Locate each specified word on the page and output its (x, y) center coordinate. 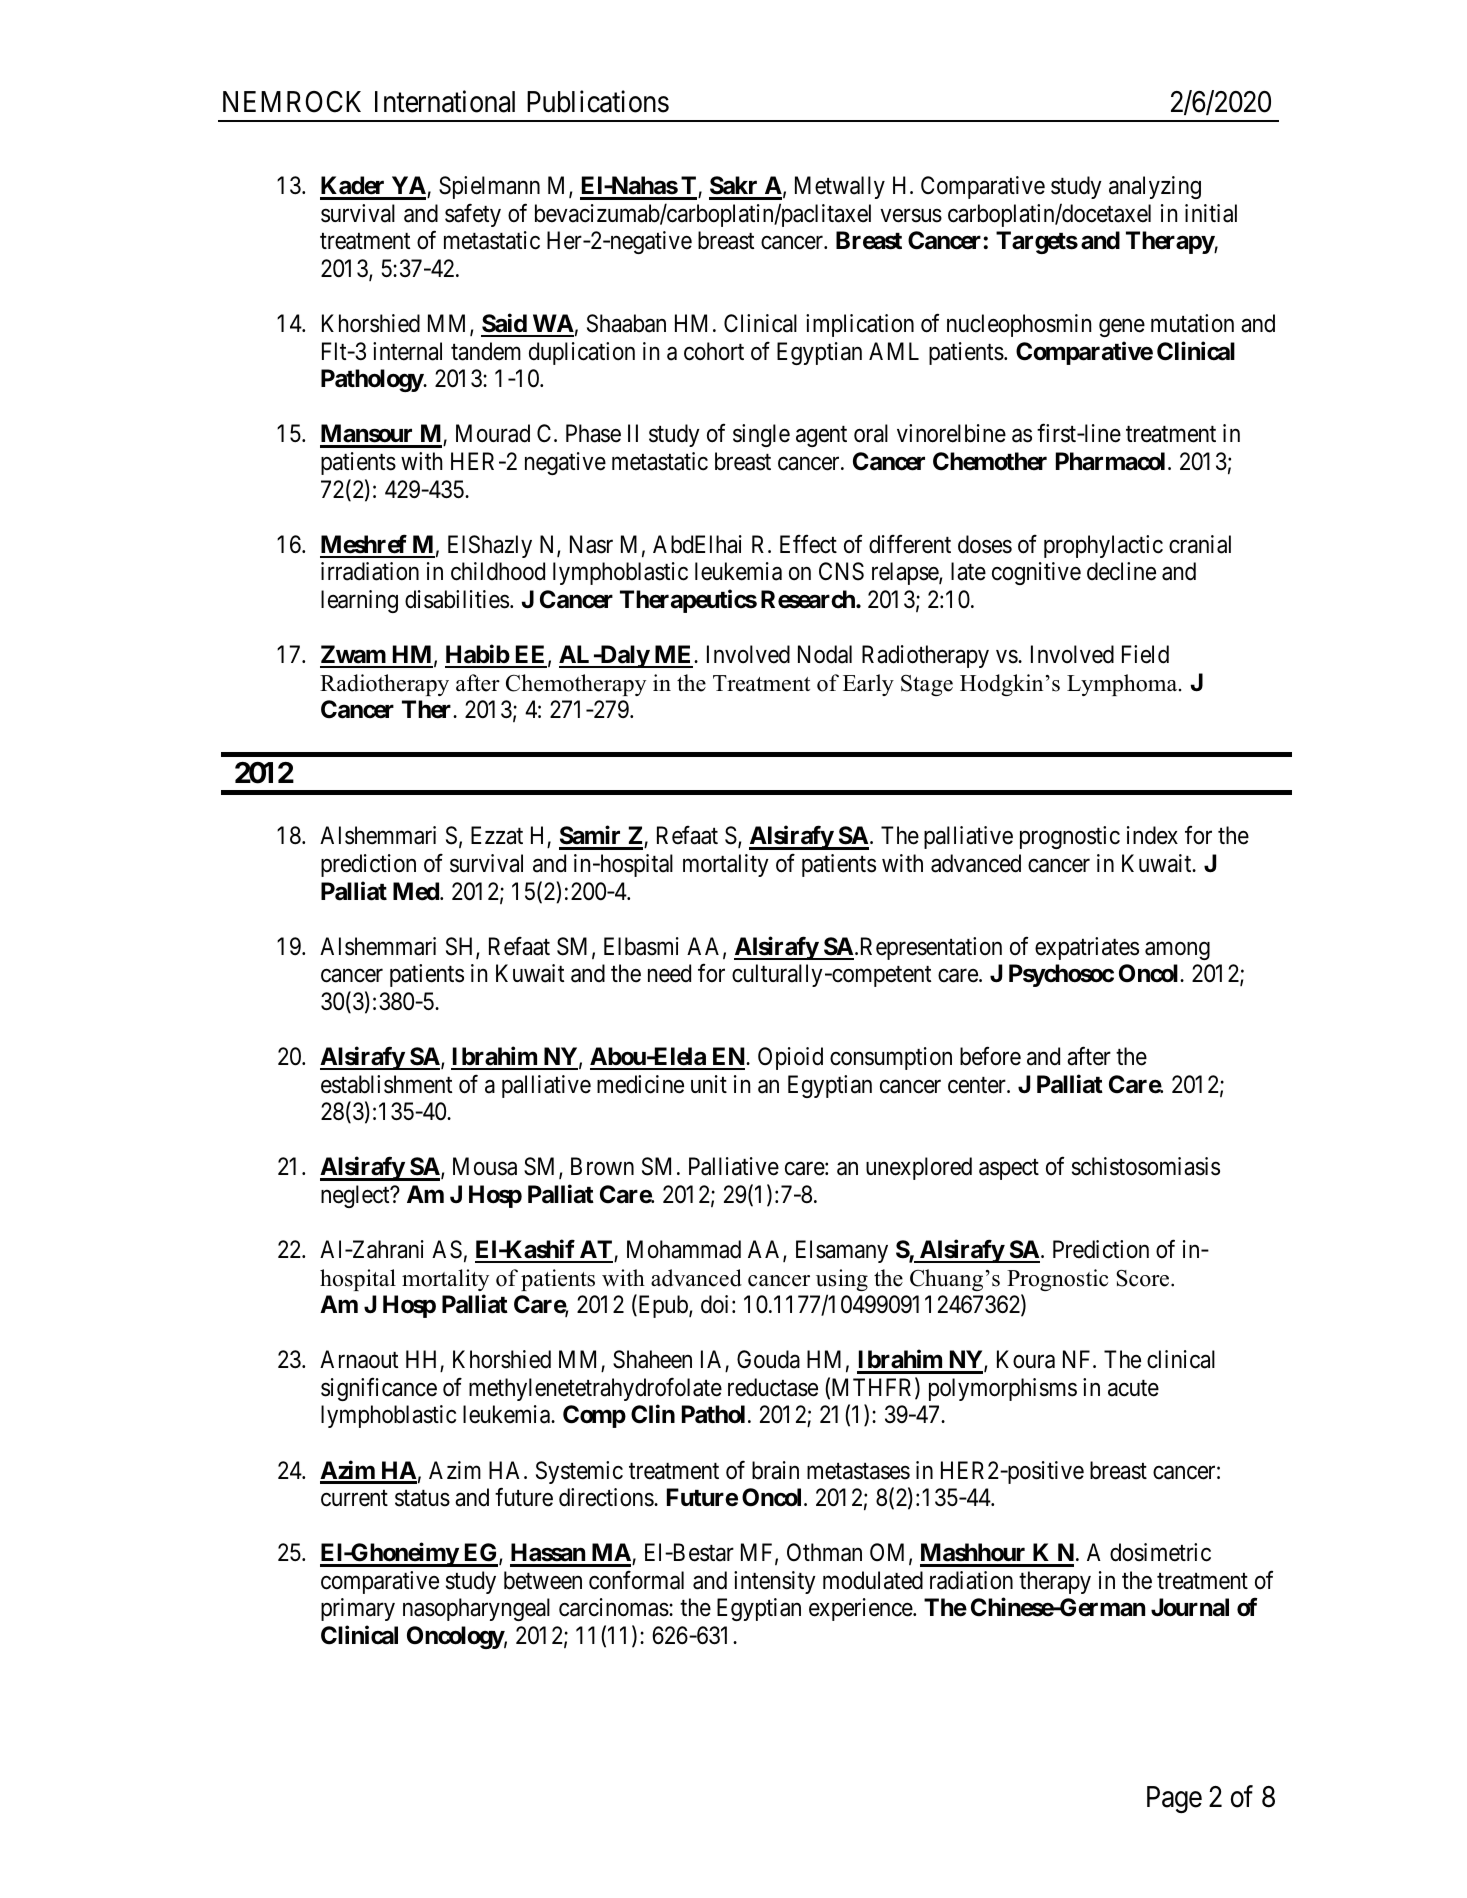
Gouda (768, 1359)
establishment (386, 1084)
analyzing (1155, 187)
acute (1133, 1388)
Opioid (790, 1058)
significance (379, 1389)
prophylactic (1103, 546)
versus (911, 216)
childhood (498, 571)
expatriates (1087, 948)
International (445, 101)
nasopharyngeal (476, 1609)
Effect (808, 544)
